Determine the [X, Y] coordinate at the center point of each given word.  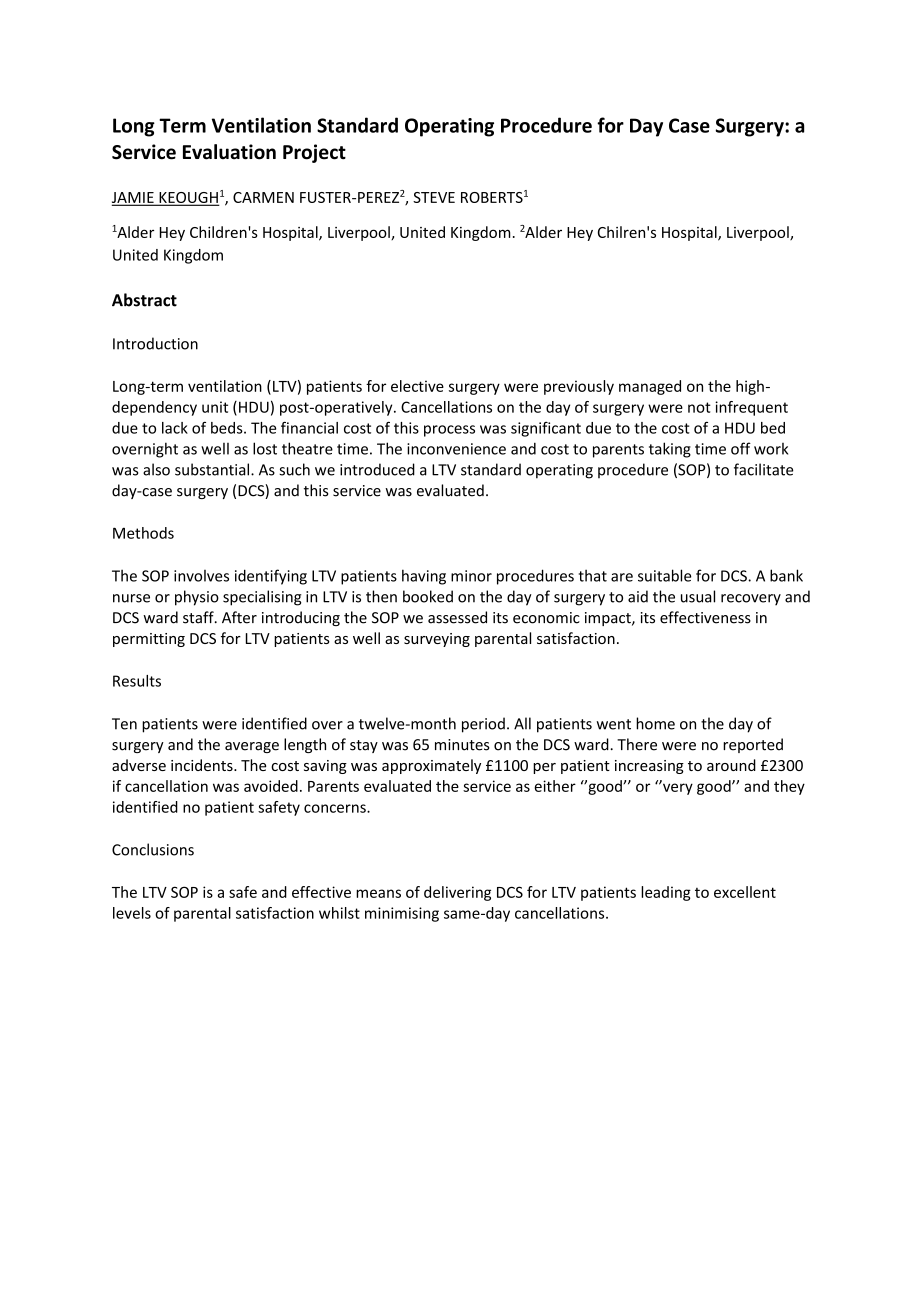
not [699, 407]
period [483, 725]
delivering [457, 893]
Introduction [155, 343]
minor [471, 576]
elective [417, 386]
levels [132, 913]
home [655, 723]
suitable [664, 575]
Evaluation [229, 152]
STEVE [434, 197]
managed [650, 387]
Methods [143, 533]
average [252, 747]
